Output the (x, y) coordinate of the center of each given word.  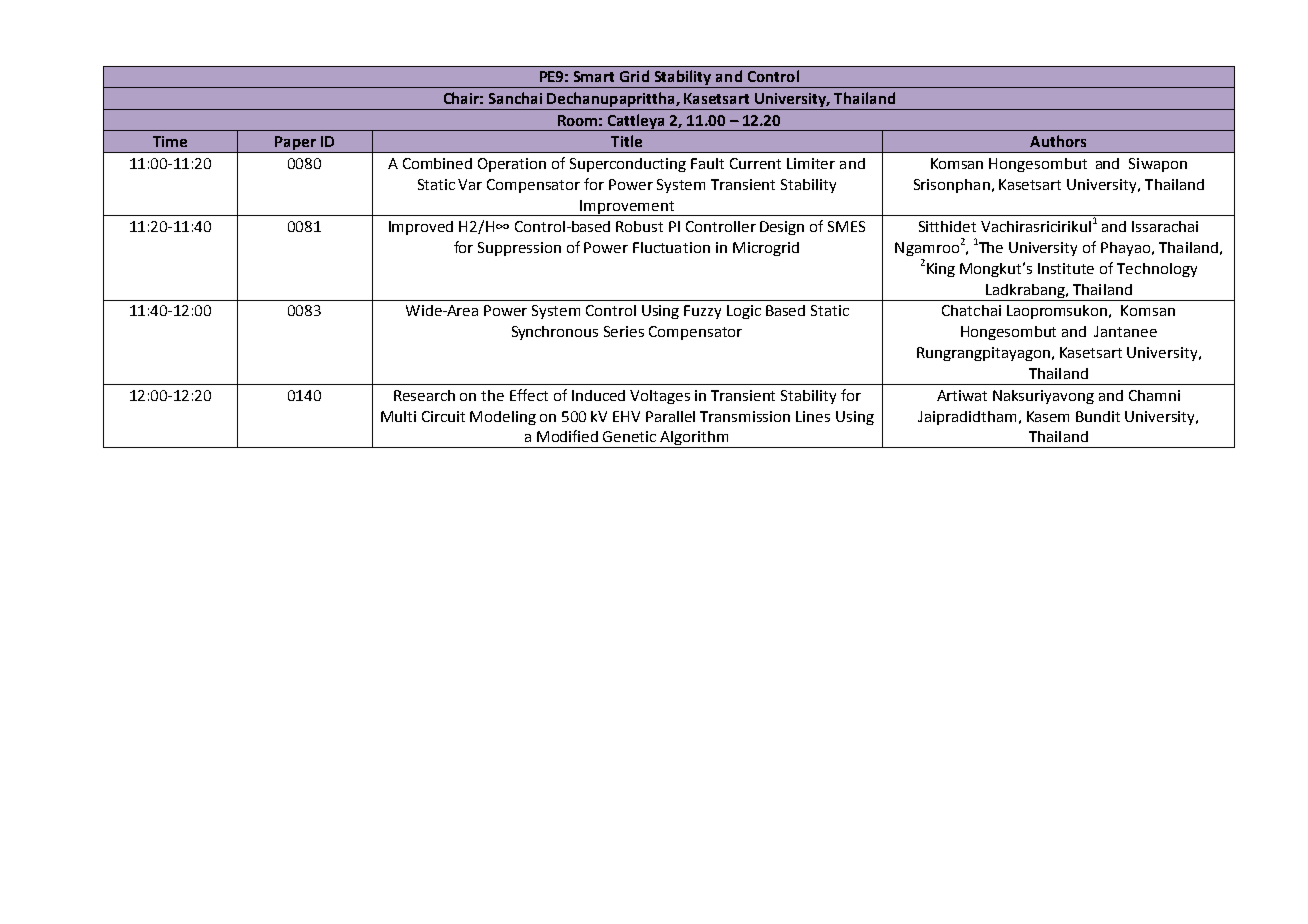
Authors (1058, 141)
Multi (398, 416)
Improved (421, 228)
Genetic (629, 436)
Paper (295, 144)
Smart (594, 76)
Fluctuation (671, 247)
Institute (1066, 268)
